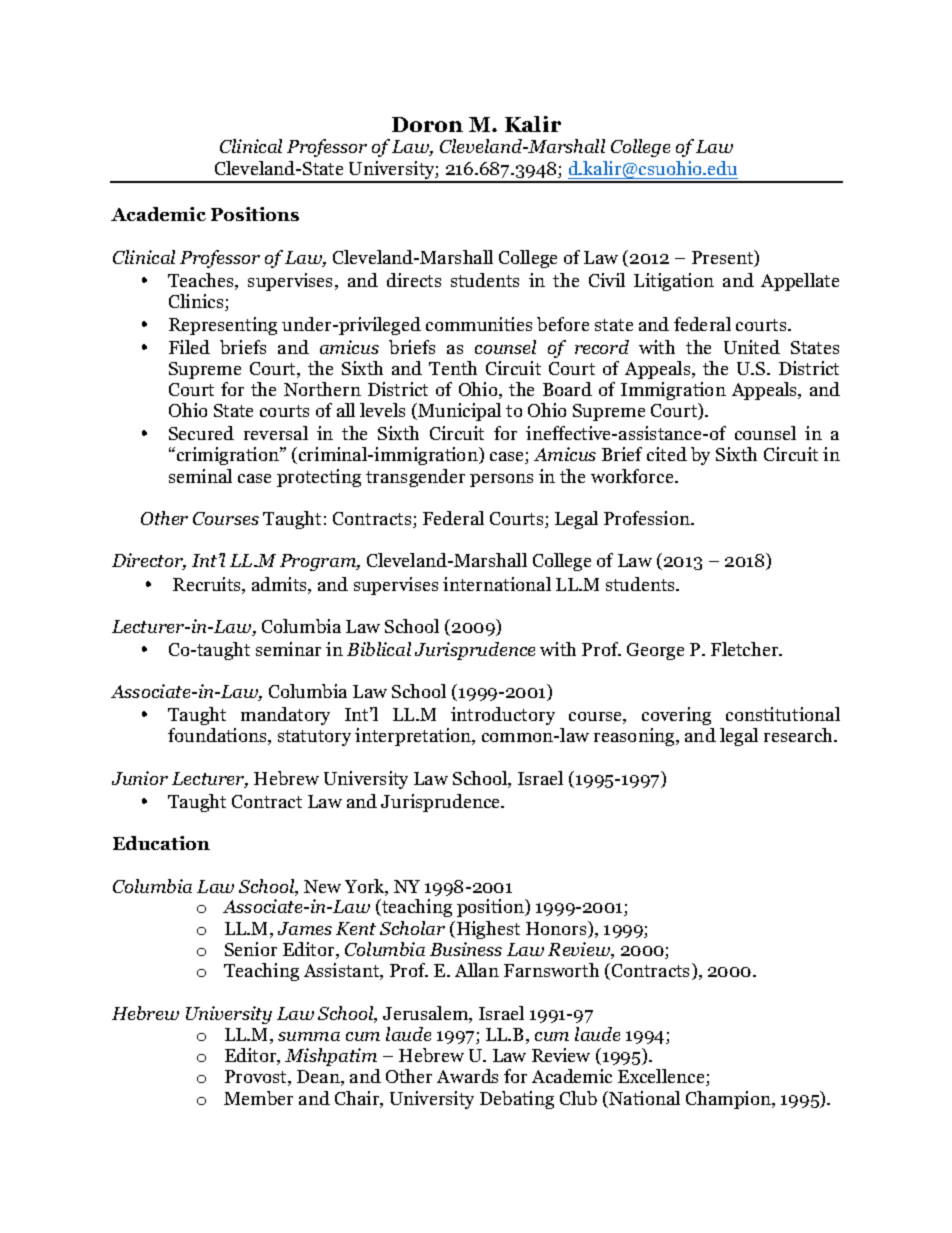 This page has width=952, height=1233. Describe the element at coordinates (258, 1098) in the page. I see `Member` at that location.
